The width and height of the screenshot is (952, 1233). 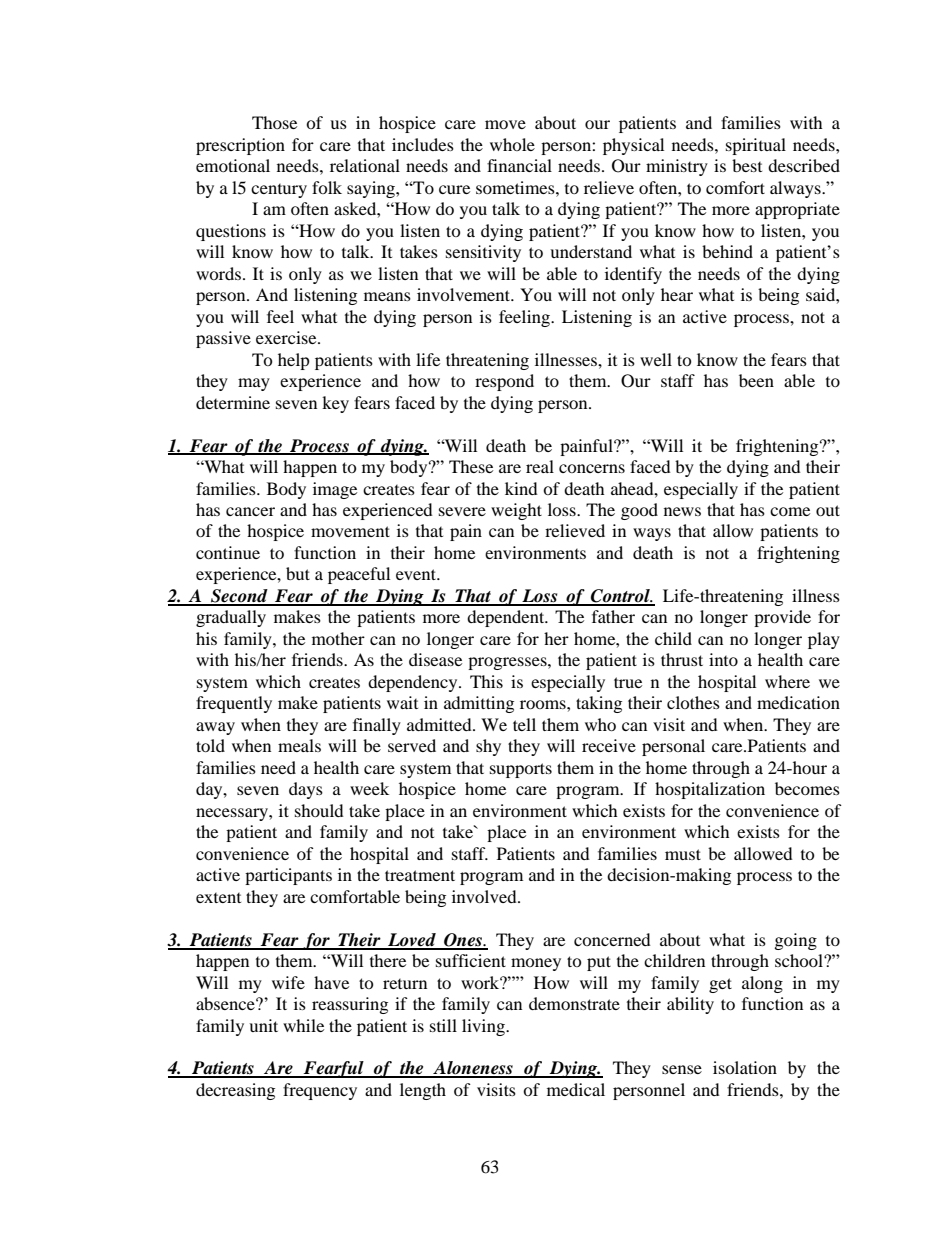 I want to click on while, so click(x=303, y=1025).
